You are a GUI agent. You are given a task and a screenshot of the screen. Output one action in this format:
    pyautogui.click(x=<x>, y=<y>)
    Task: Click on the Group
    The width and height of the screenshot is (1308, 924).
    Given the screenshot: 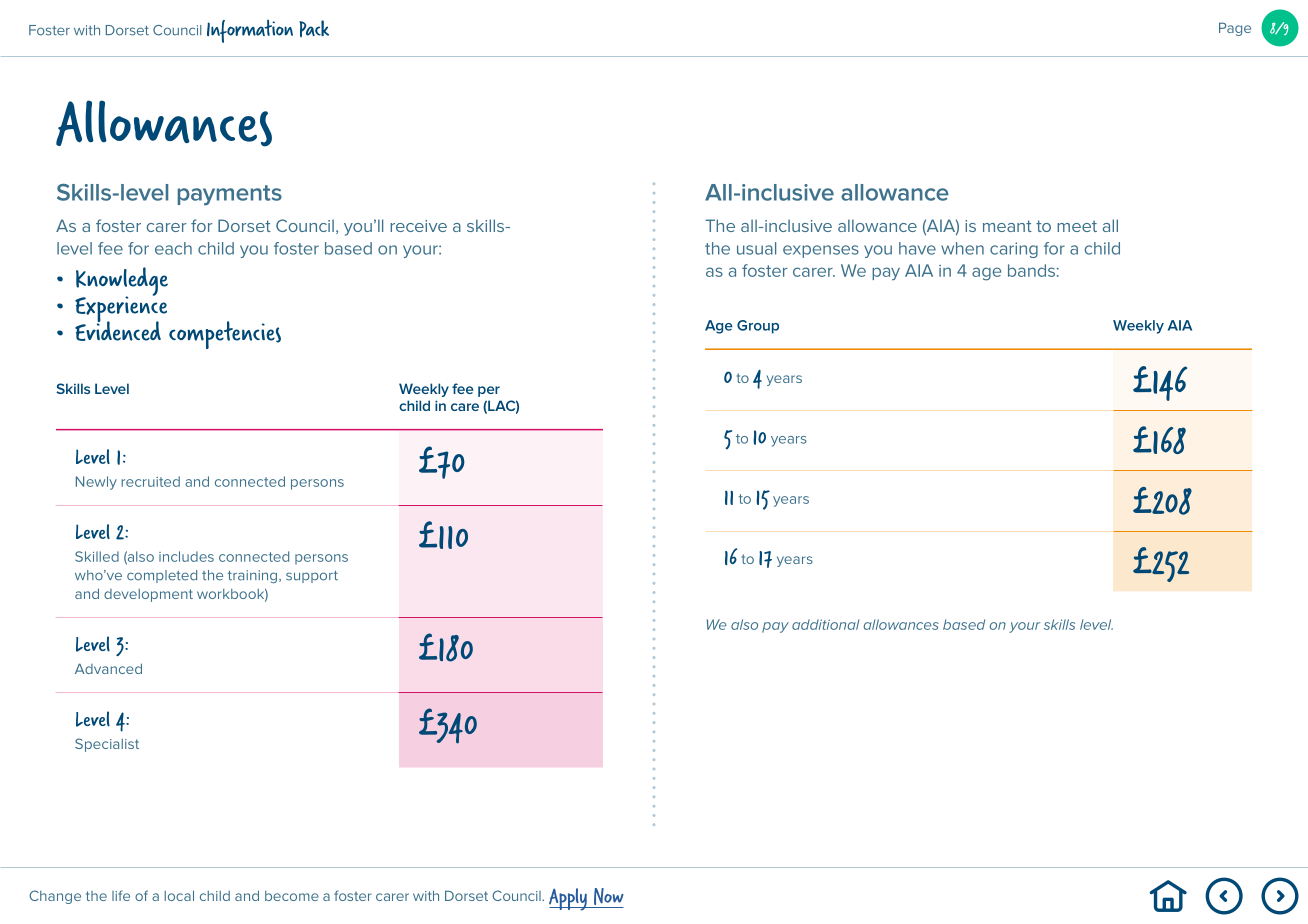 What is the action you would take?
    pyautogui.click(x=758, y=327)
